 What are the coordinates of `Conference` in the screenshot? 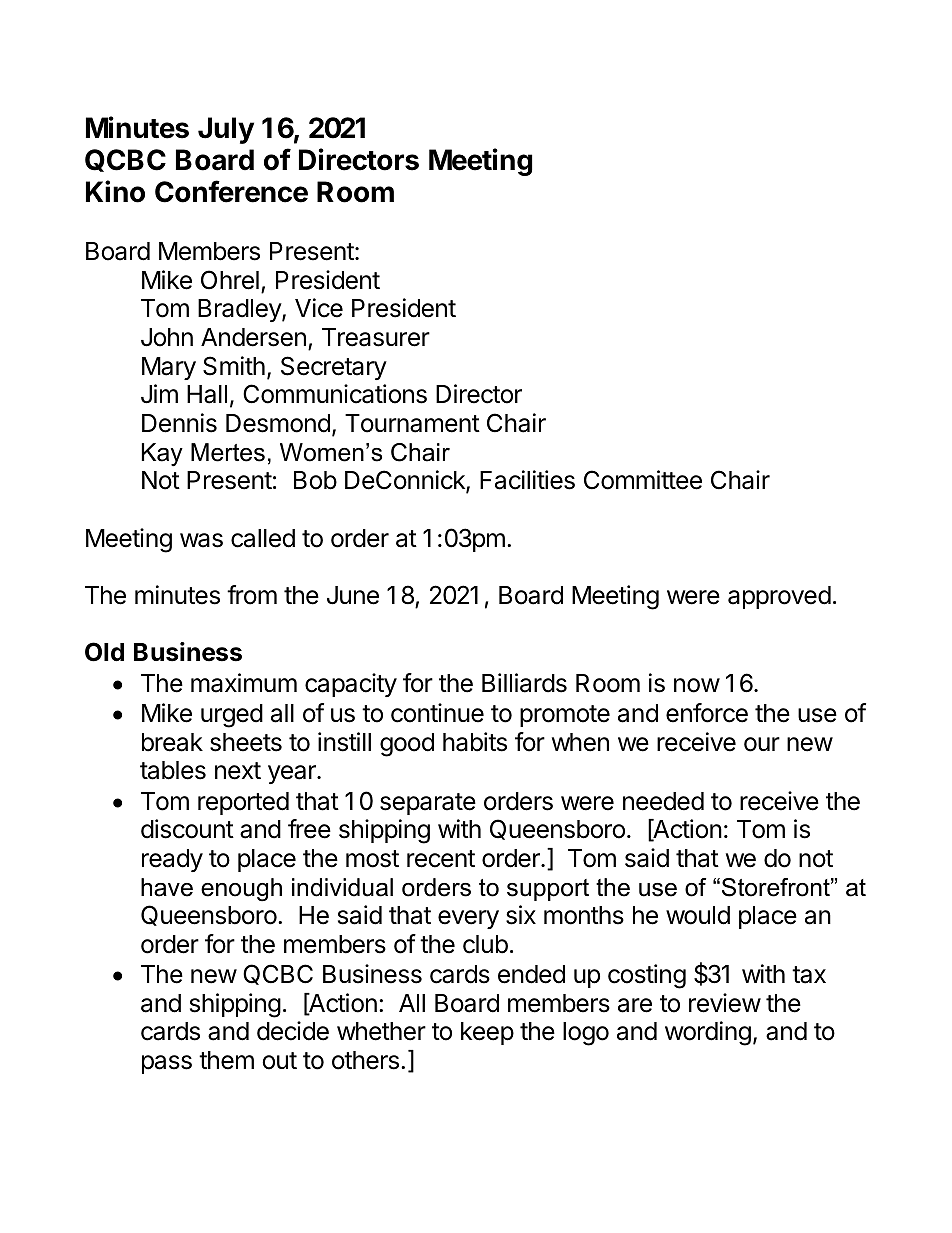 It's located at (231, 191).
